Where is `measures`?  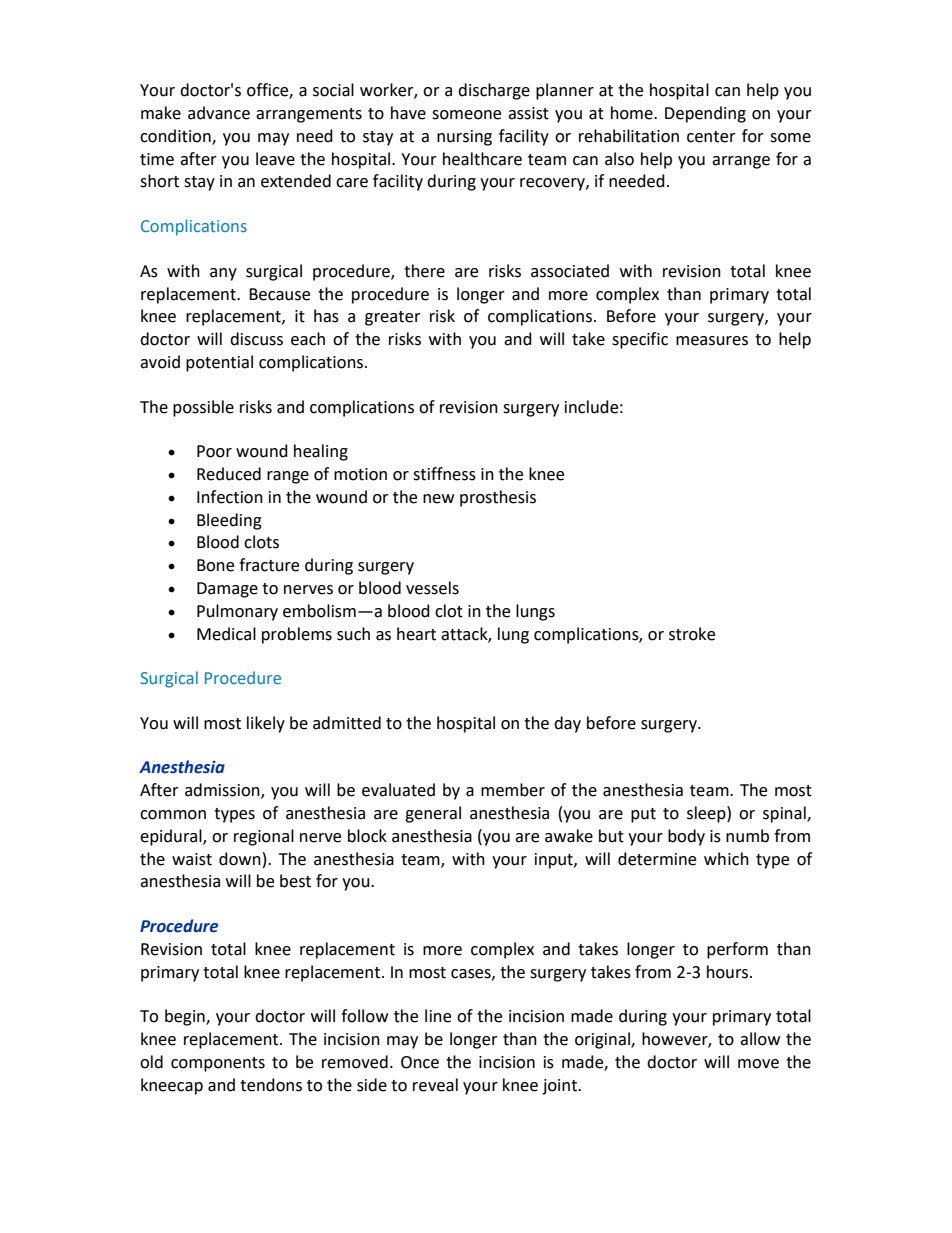
measures is located at coordinates (712, 341).
